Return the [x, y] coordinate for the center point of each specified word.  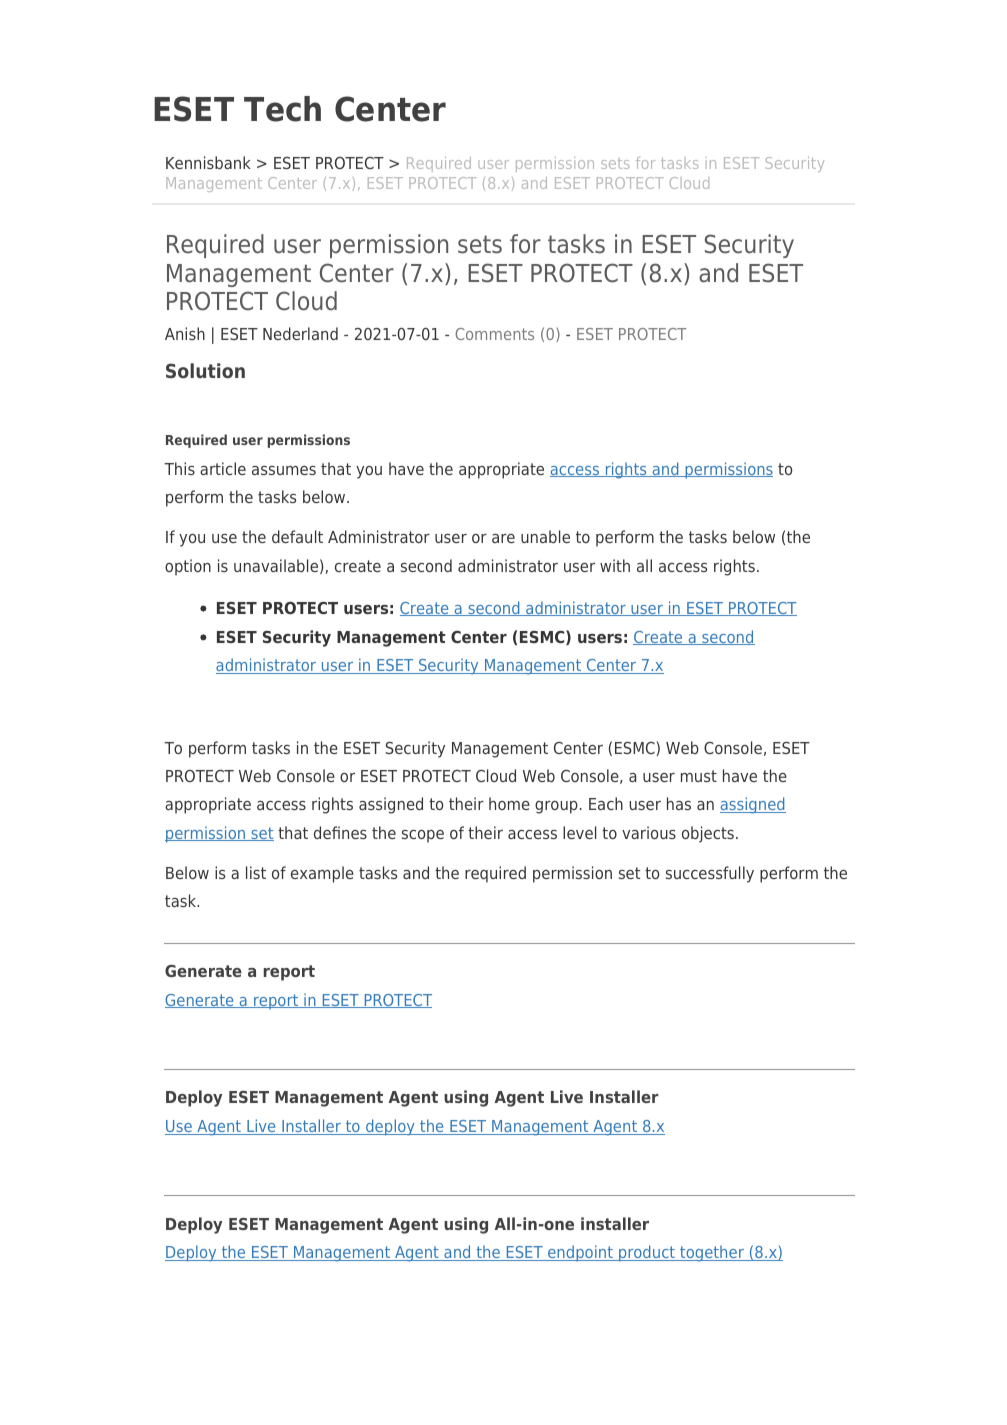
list [256, 872]
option [188, 567]
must [699, 776]
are [503, 538]
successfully [710, 874]
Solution [205, 370]
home [509, 803]
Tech [282, 109]
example [322, 874]
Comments [494, 334]
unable [545, 536]
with [615, 565]
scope [423, 836]
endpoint [580, 1253]
